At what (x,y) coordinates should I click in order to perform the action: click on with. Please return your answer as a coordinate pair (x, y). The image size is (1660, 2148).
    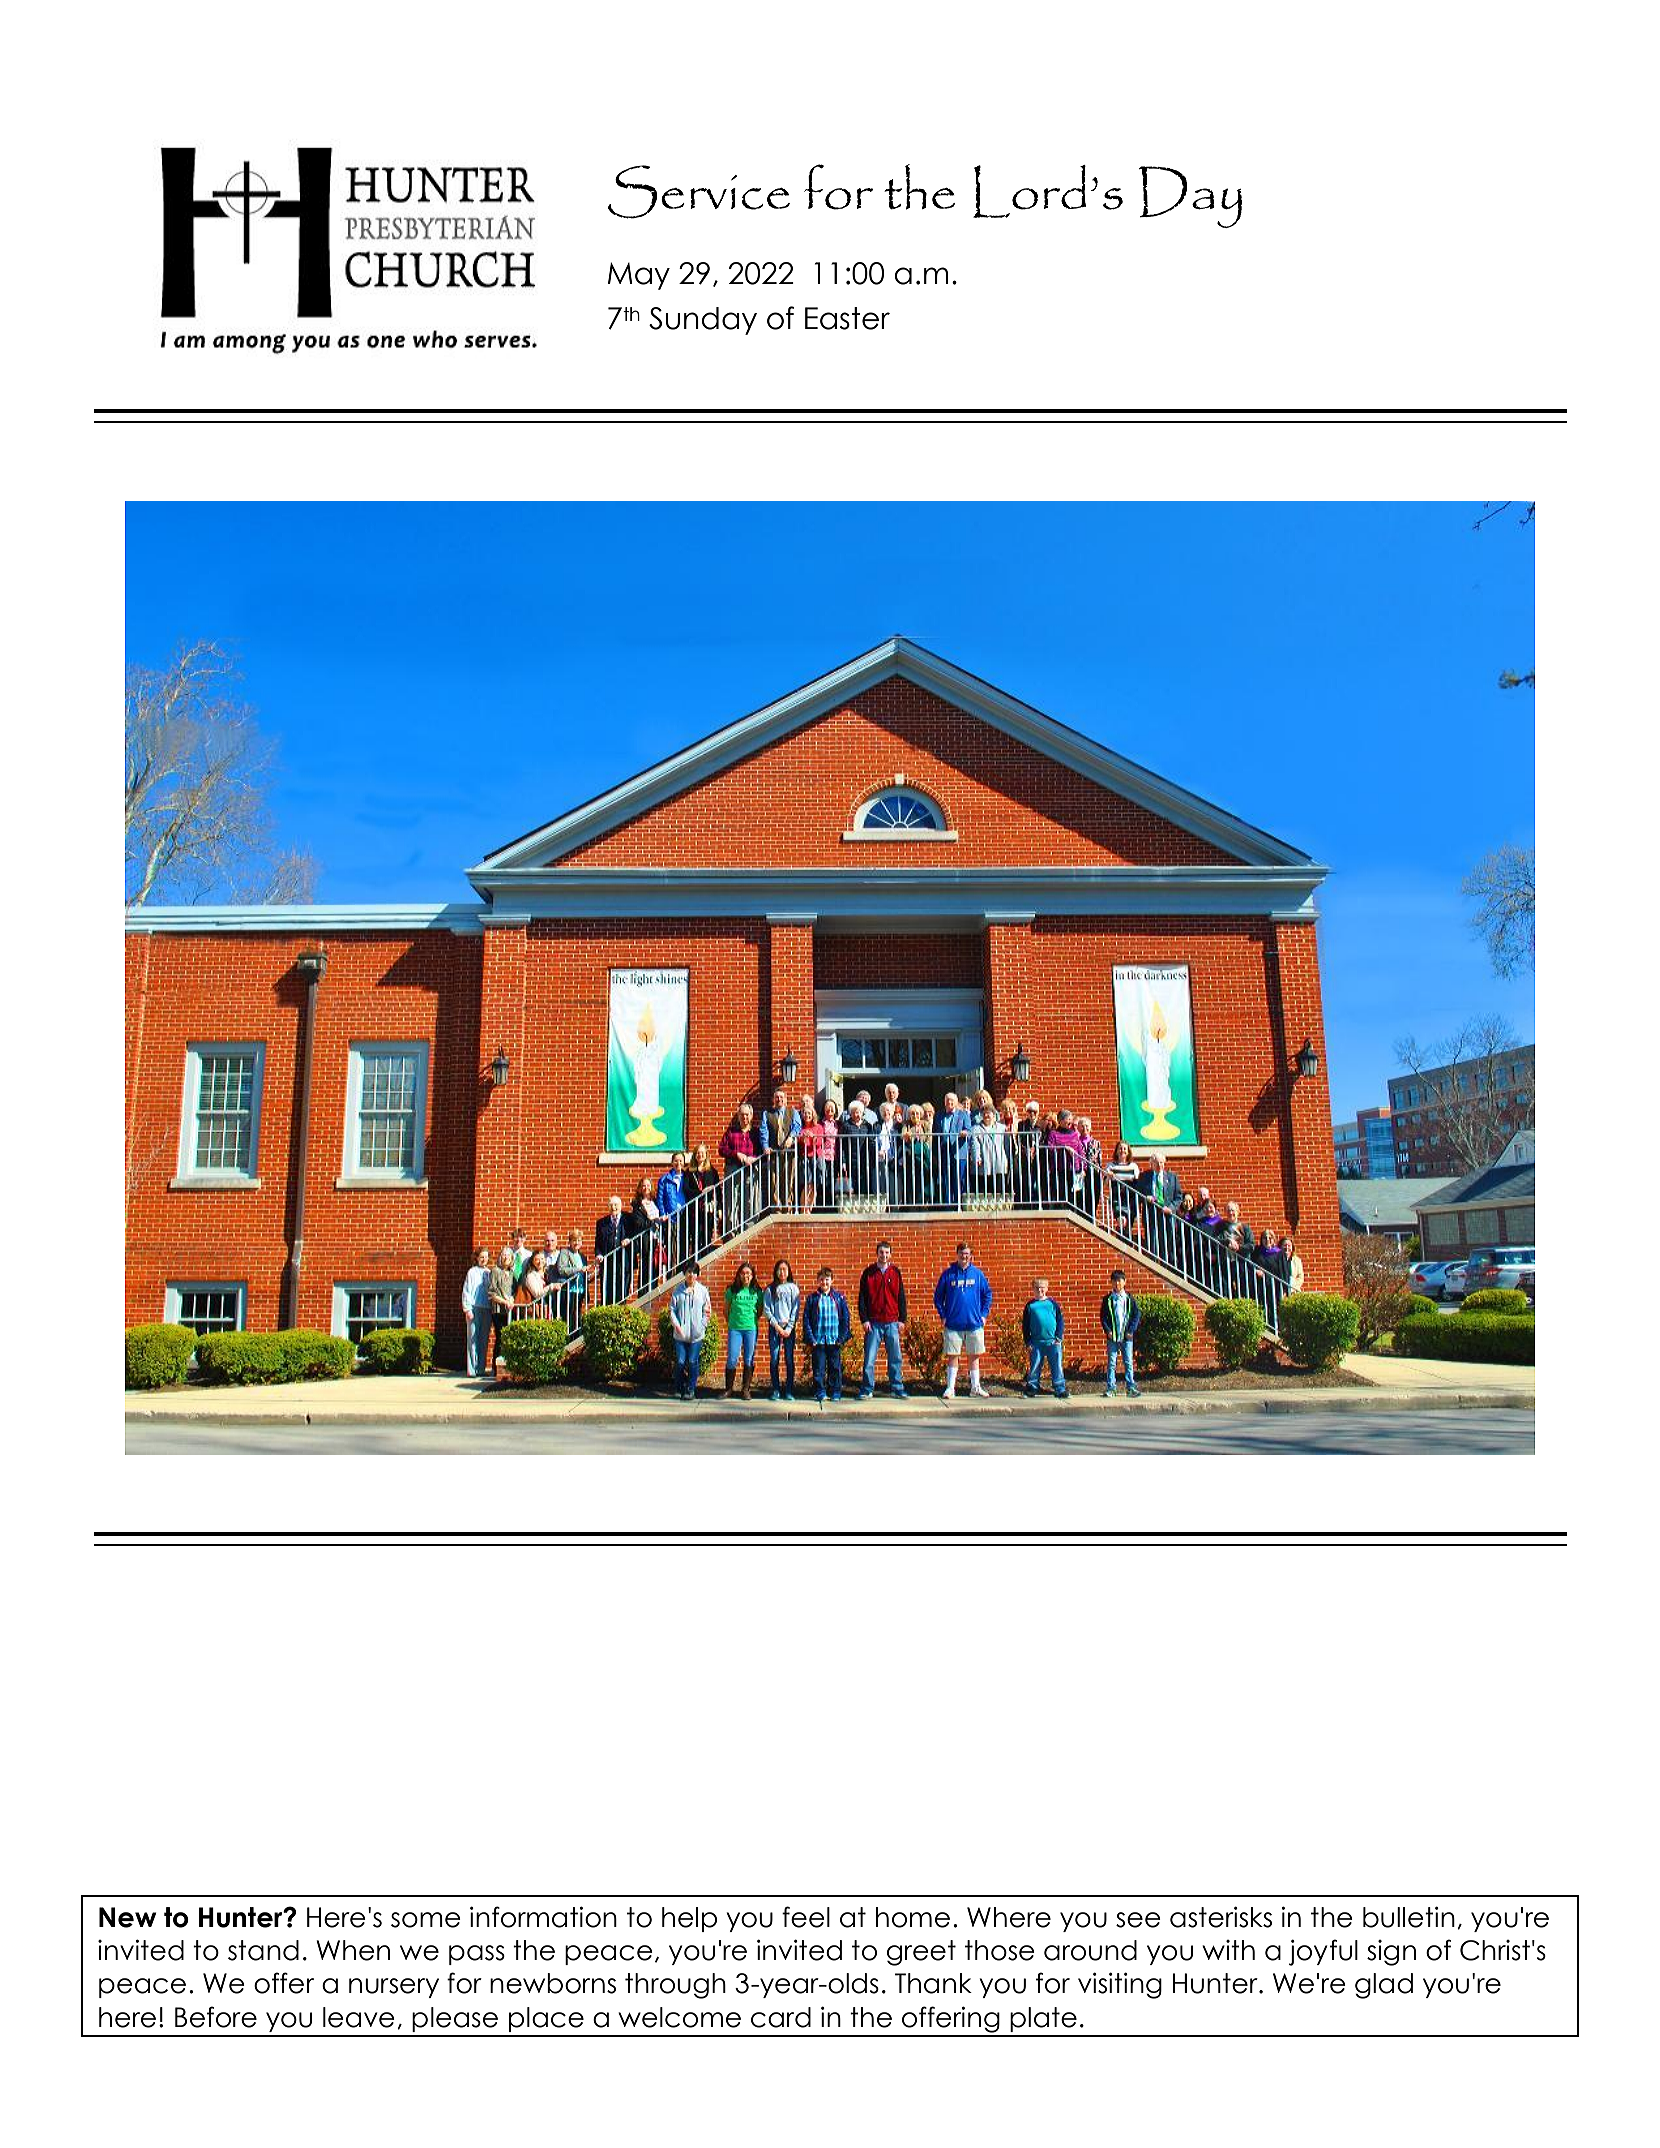
    Looking at the image, I should click on (1228, 1950).
